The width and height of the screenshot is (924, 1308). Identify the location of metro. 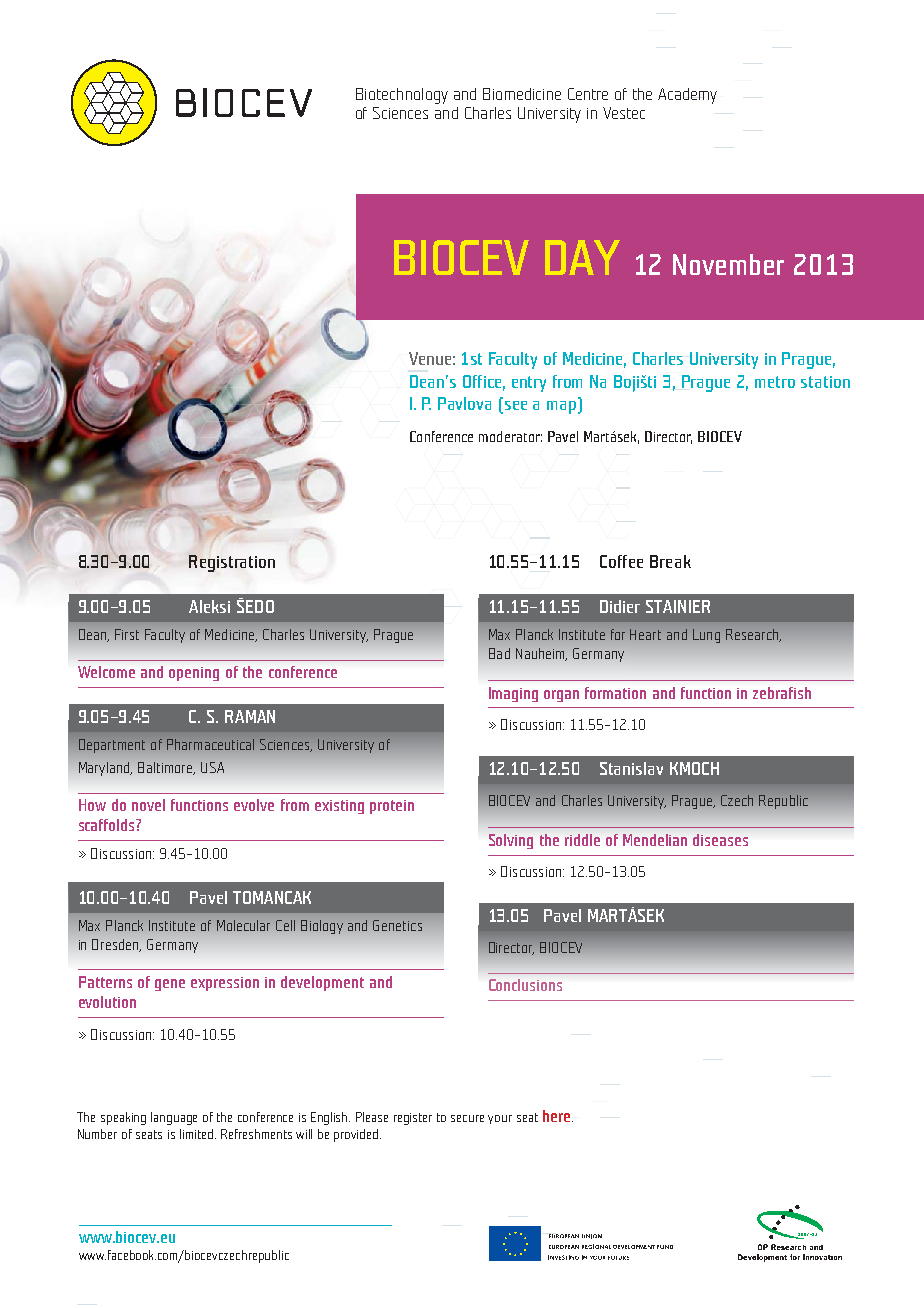
(775, 382).
